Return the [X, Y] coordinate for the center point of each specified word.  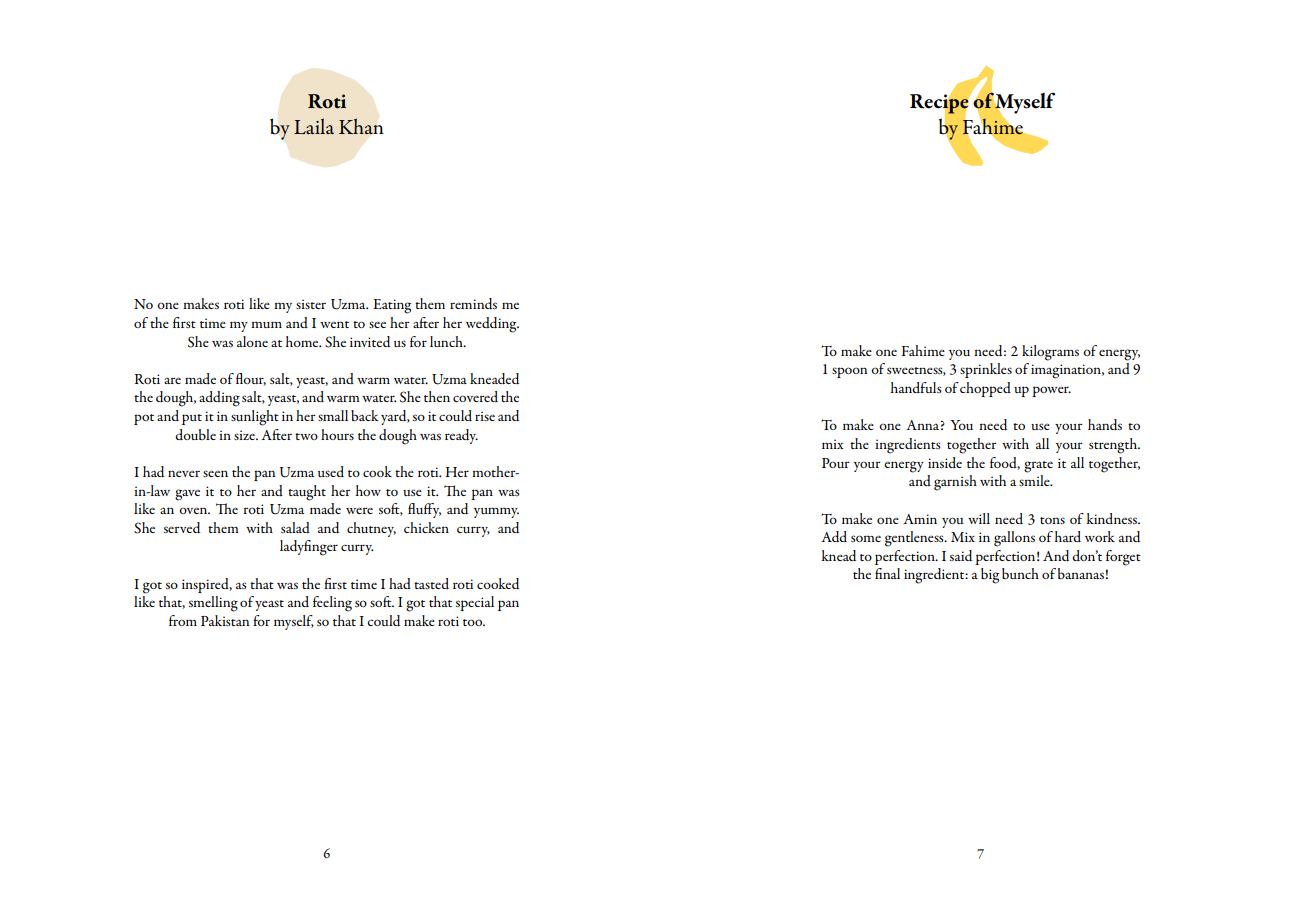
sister [311, 304]
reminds [473, 303]
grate [1038, 467]
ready [461, 436]
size [245, 435]
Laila [314, 126]
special [475, 603]
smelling [213, 604]
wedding [492, 325]
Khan [361, 126]
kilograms [1050, 353]
